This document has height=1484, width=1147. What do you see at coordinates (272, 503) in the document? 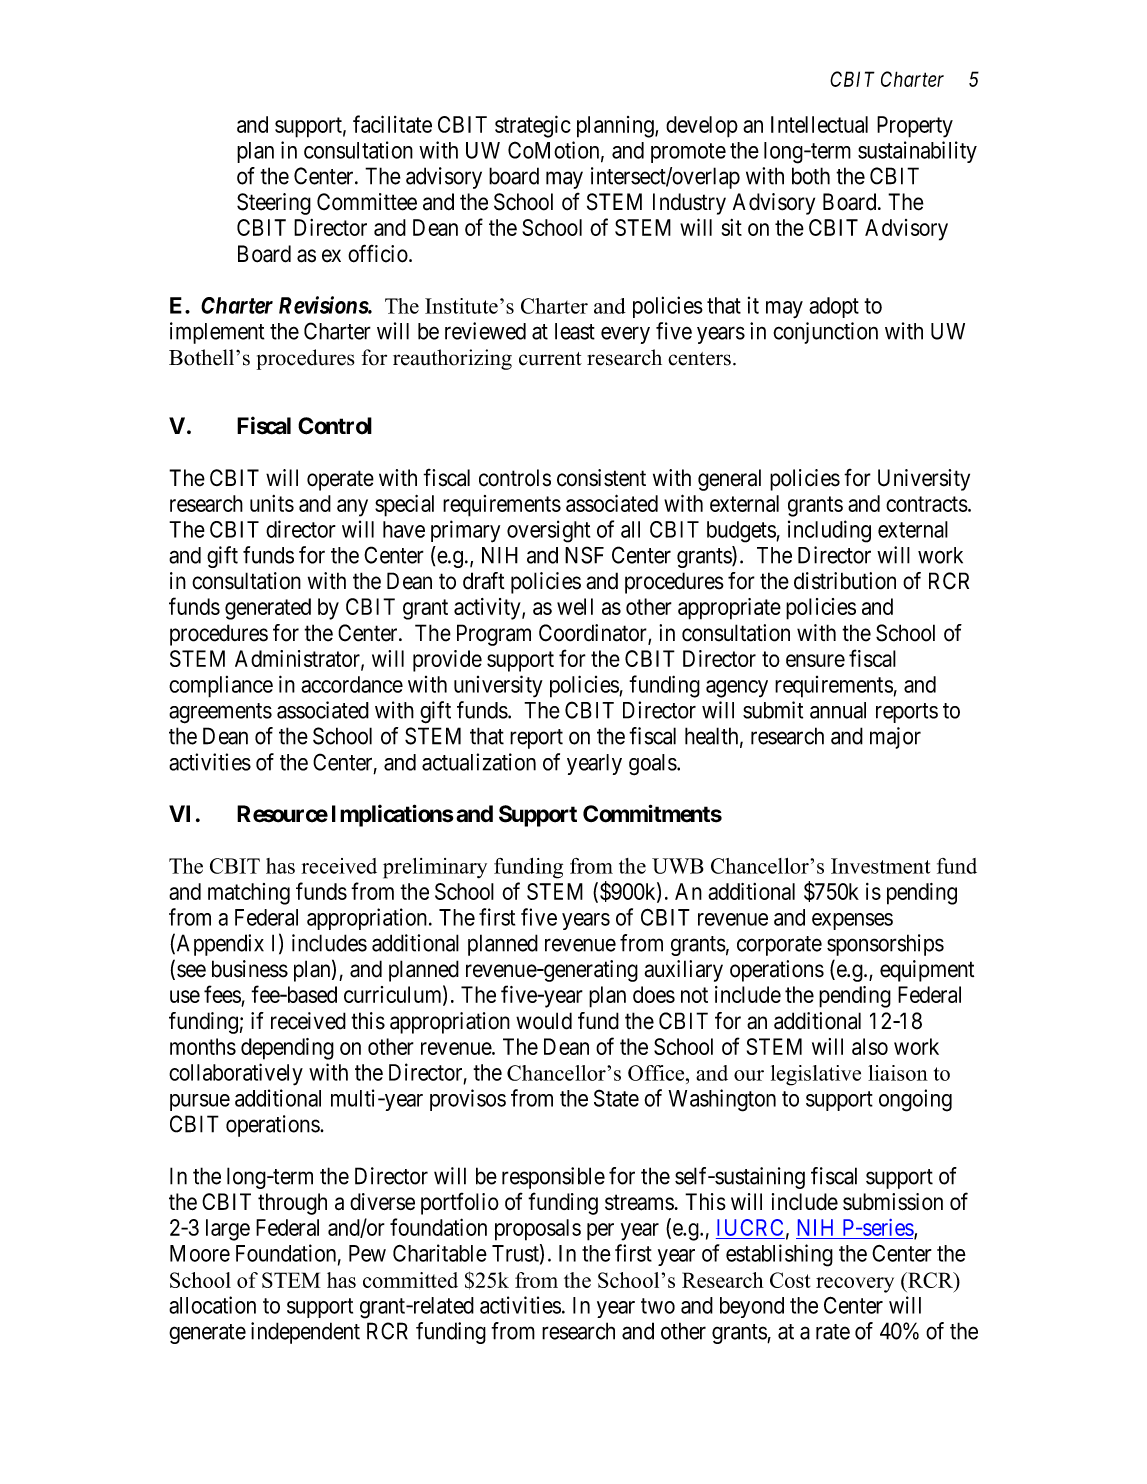
I see `units` at bounding box center [272, 503].
